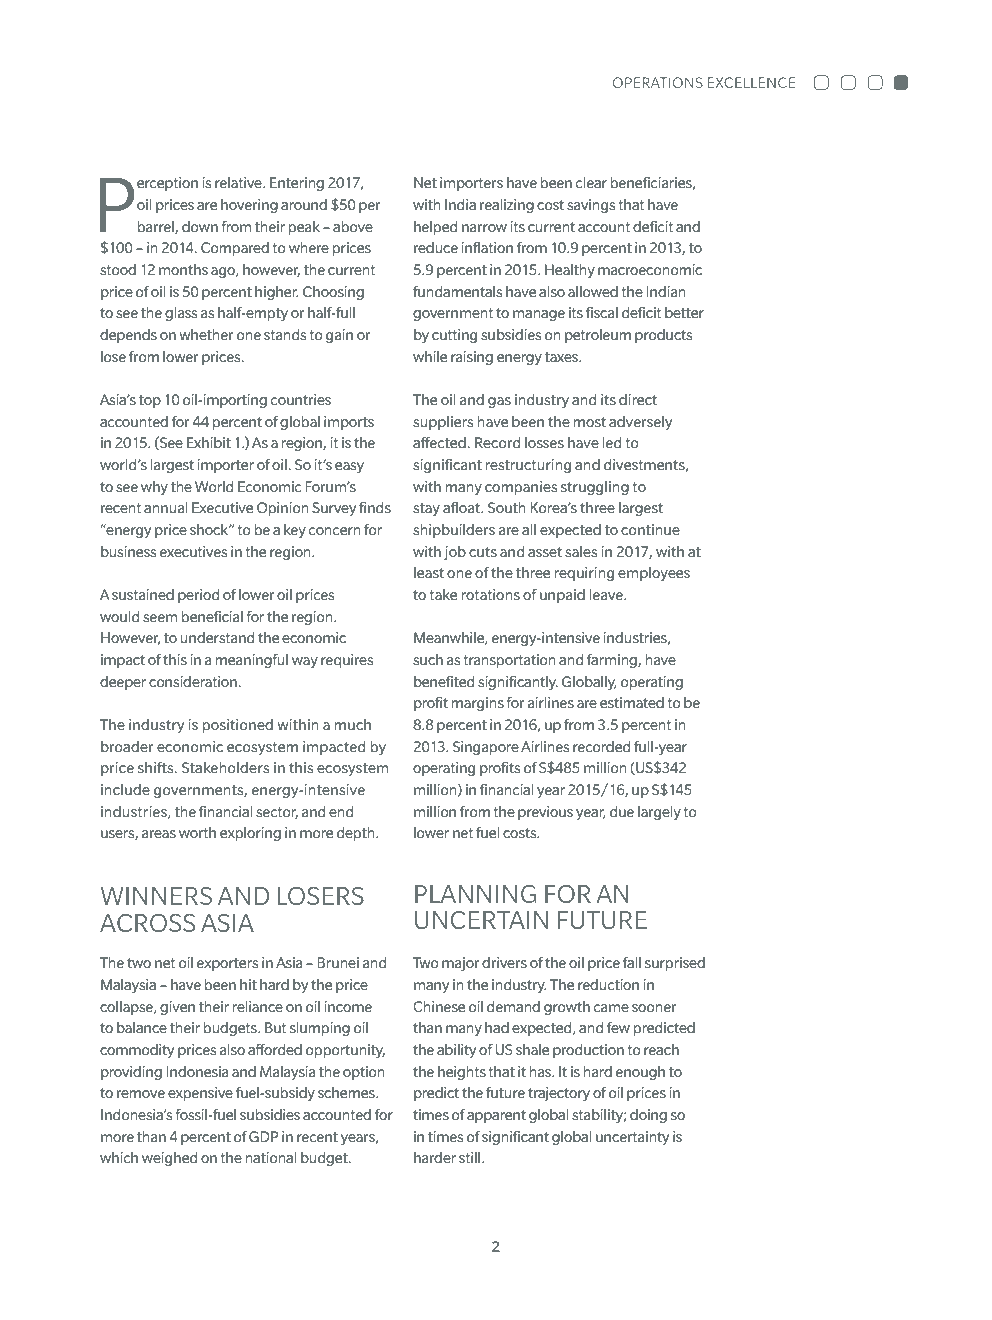 This image has width=992, height=1320. Describe the element at coordinates (206, 334) in the image. I see `whether` at that location.
